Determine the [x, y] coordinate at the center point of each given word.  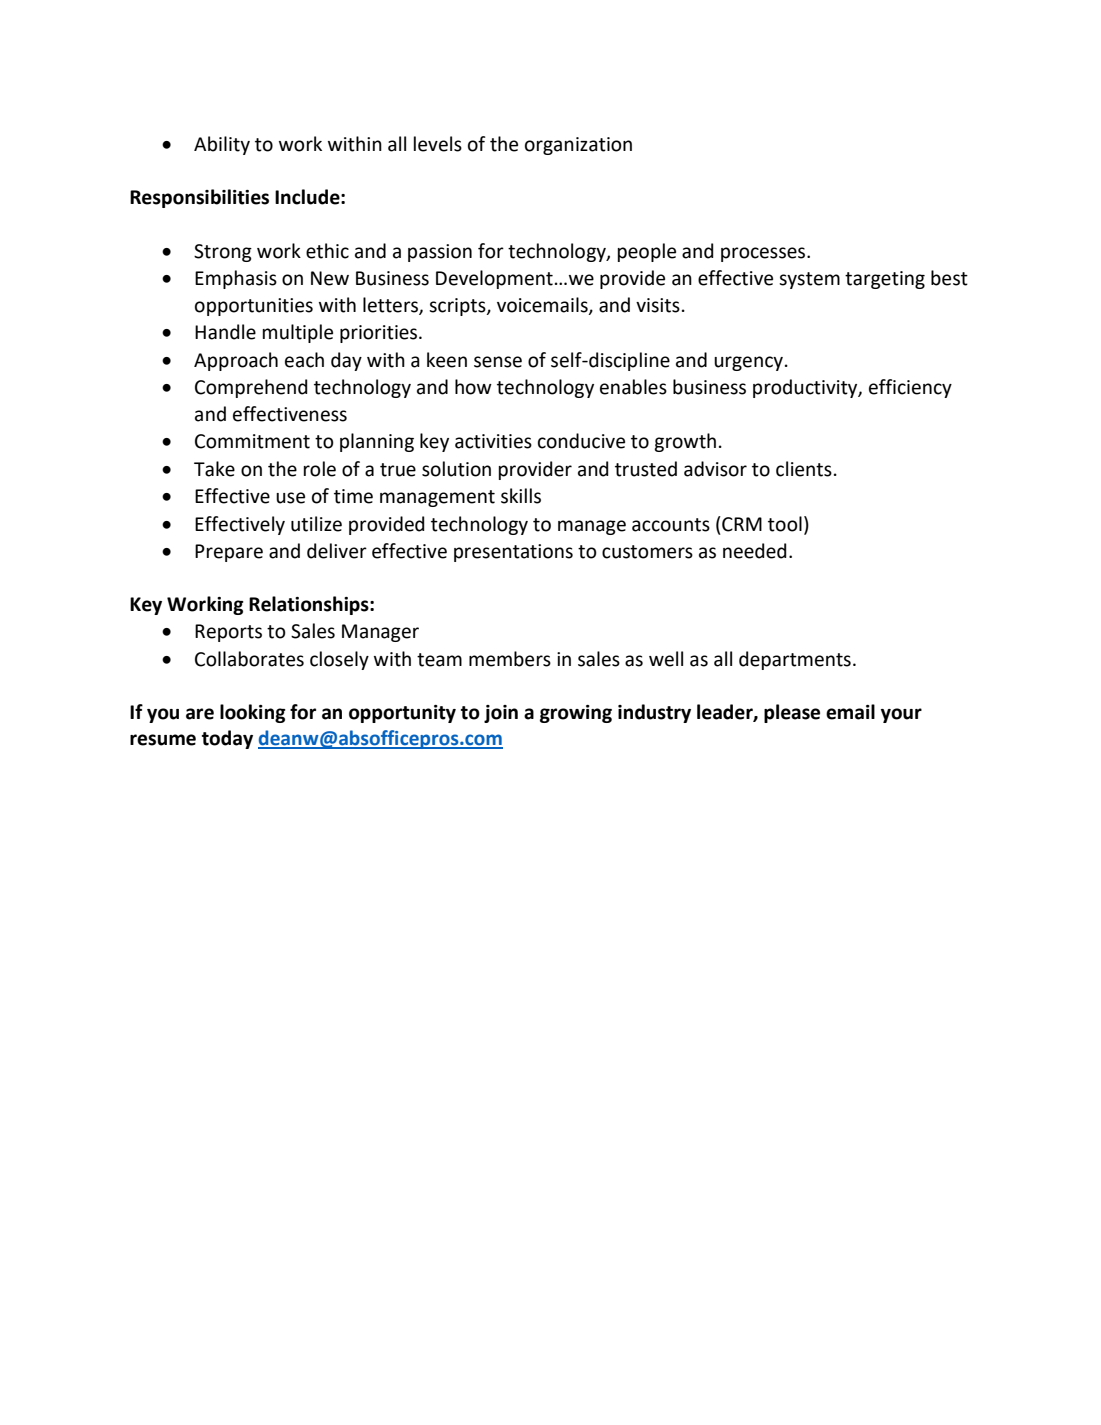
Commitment [252, 441]
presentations [513, 553]
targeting [885, 280]
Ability [222, 145]
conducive [581, 441]
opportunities [254, 307]
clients [804, 469]
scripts [458, 307]
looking [253, 713]
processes [764, 254]
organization [578, 146]
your [901, 715]
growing [576, 714]
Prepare [229, 553]
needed [755, 551]
